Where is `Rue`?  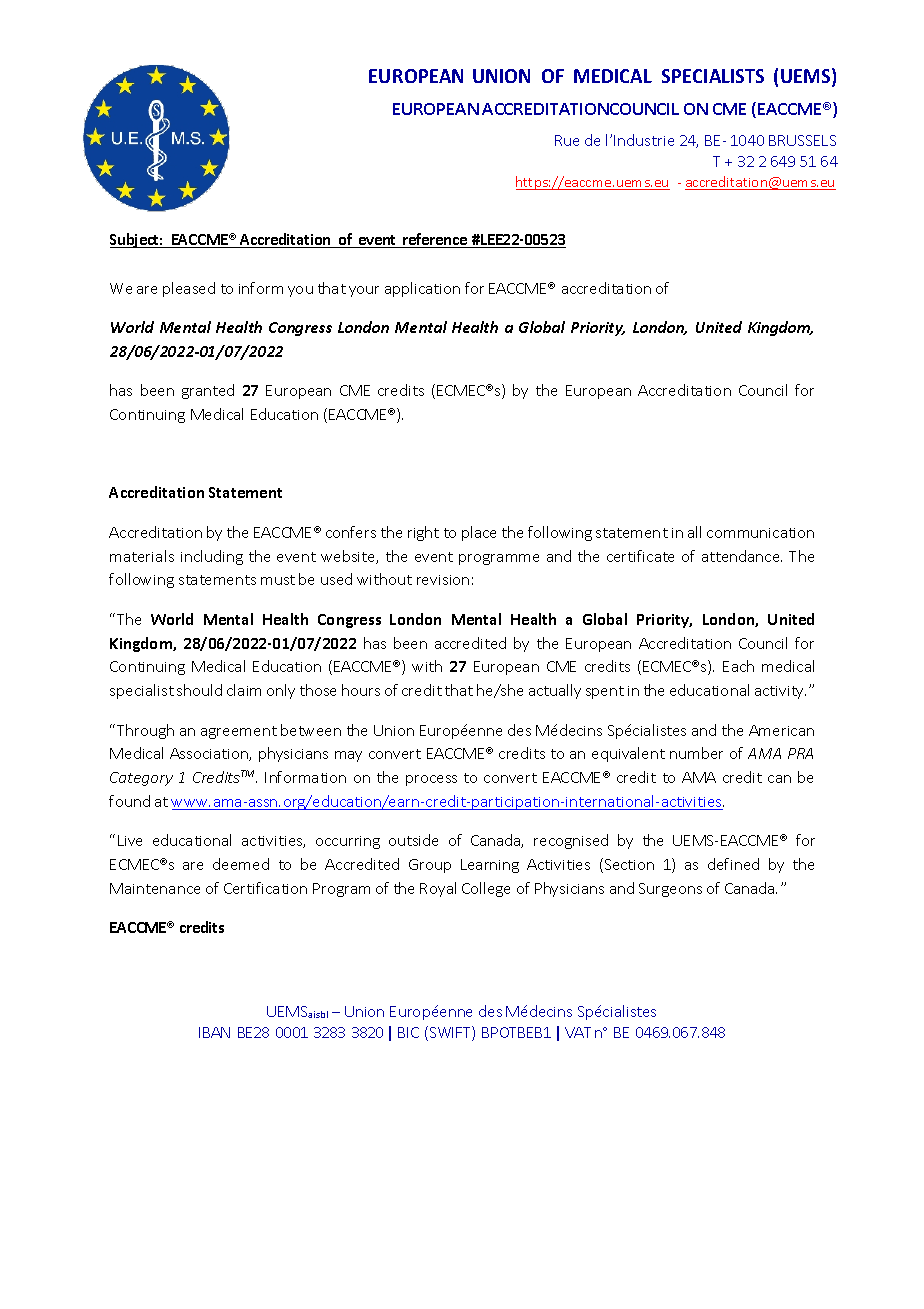
Rue is located at coordinates (567, 140).
